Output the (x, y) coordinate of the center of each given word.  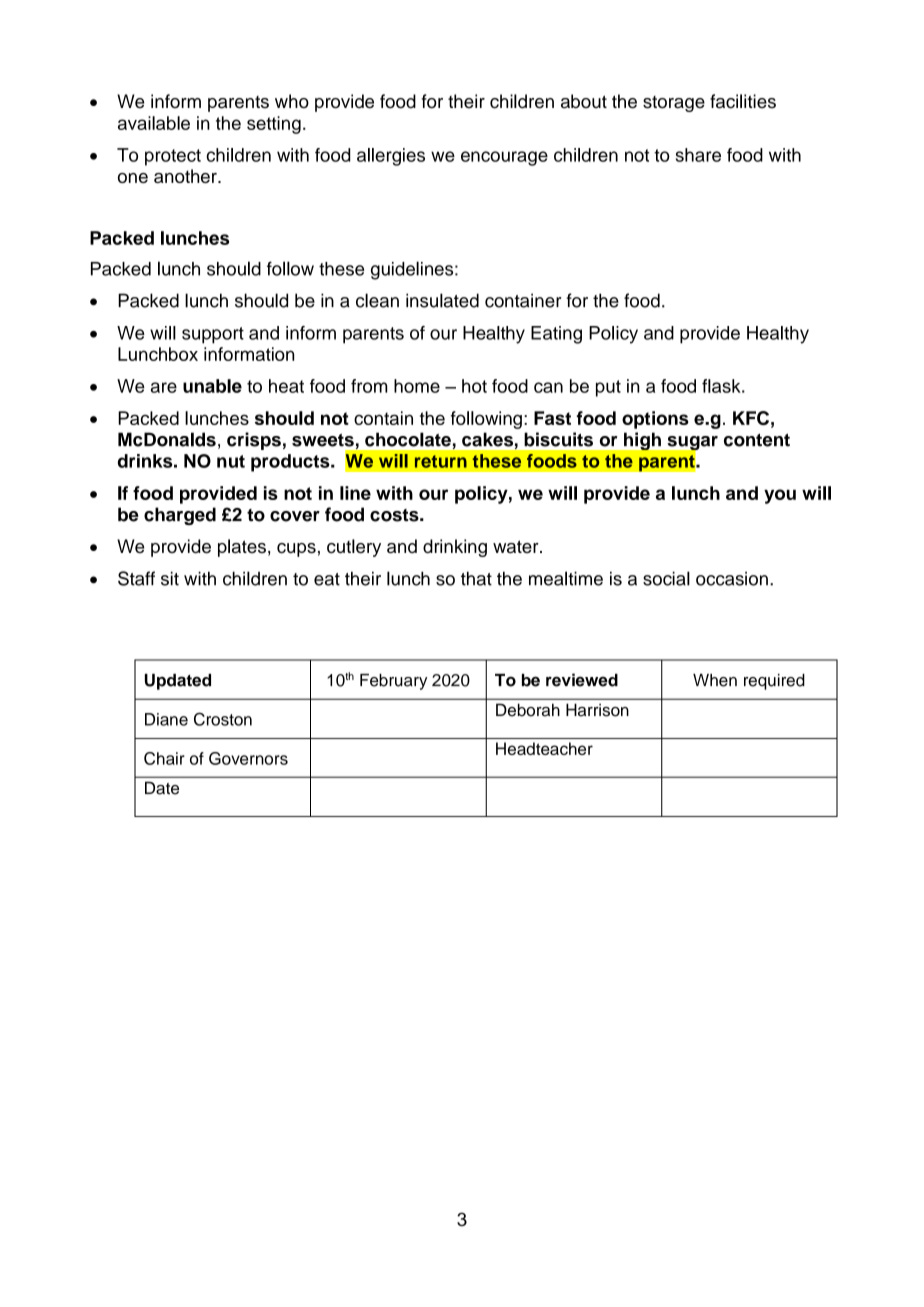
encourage (504, 158)
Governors (248, 758)
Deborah (528, 710)
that (476, 578)
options (655, 420)
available (154, 123)
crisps (254, 441)
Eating (556, 335)
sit (170, 578)
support (213, 335)
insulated (442, 300)
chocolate (408, 439)
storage (674, 104)
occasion (732, 579)
